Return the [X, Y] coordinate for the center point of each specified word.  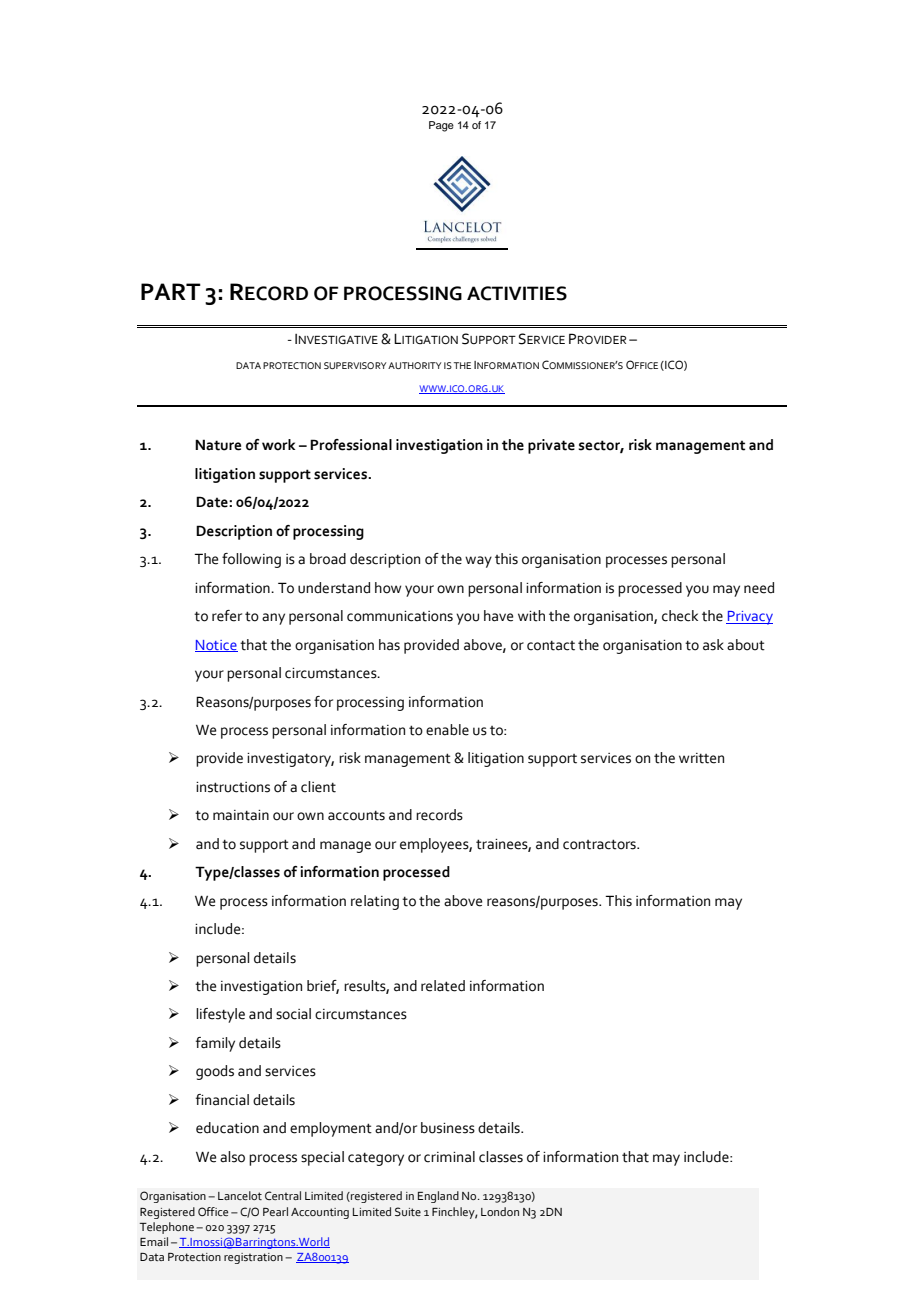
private [551, 446]
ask [713, 645]
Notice [216, 646]
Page [441, 126]
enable [447, 730]
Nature [218, 445]
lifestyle [220, 1015]
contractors [600, 844]
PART [171, 291]
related [443, 986]
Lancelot [240, 1195]
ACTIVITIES [517, 293]
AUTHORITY [414, 365]
